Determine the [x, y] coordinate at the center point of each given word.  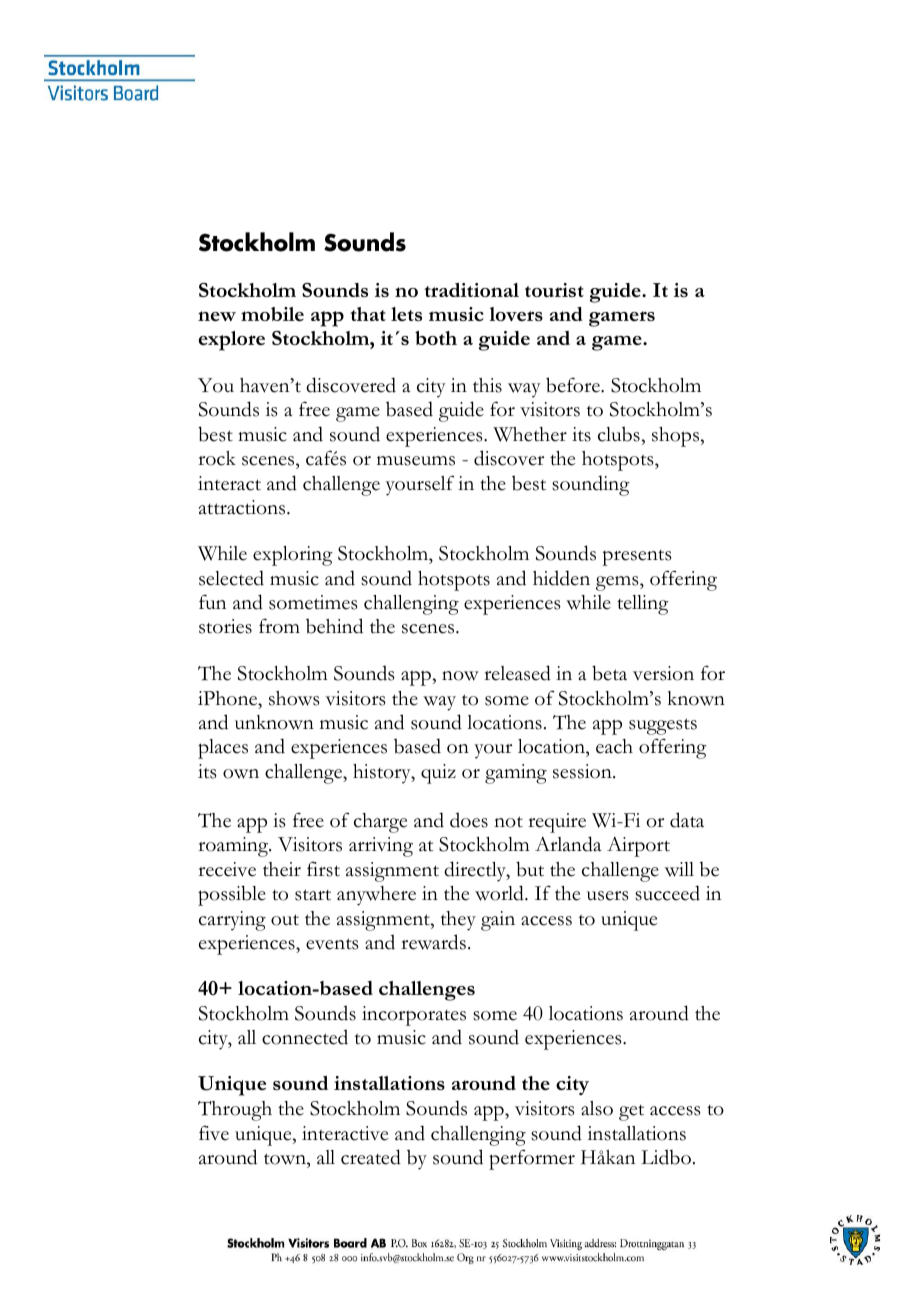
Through [235, 1111]
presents [637, 558]
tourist [554, 290]
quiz [438, 774]
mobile [272, 314]
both [436, 338]
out [285, 920]
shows [294, 698]
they [458, 921]
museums [416, 461]
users [608, 896]
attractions [243, 507]
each [614, 746]
